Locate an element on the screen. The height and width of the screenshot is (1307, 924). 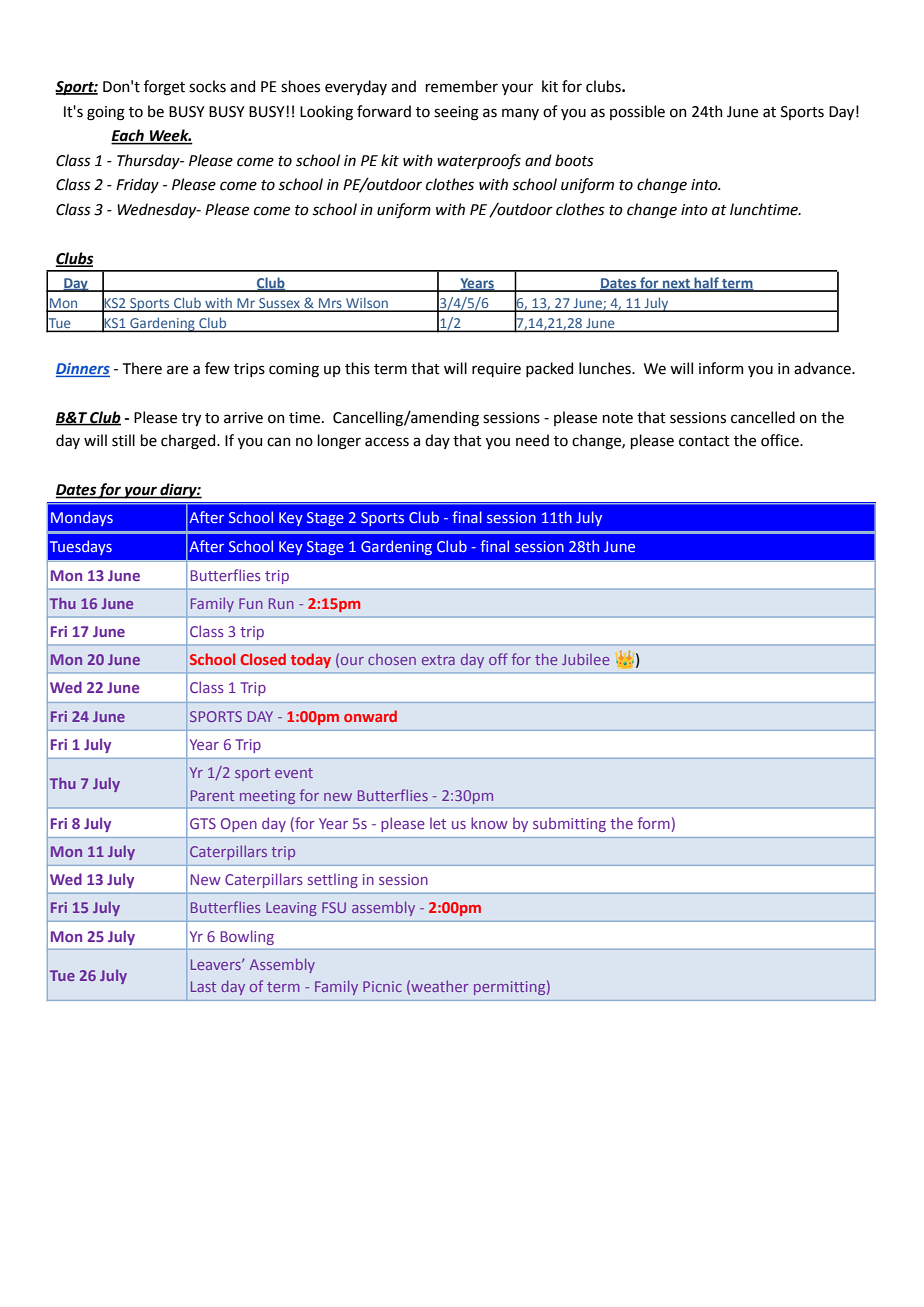
know is located at coordinates (489, 823).
